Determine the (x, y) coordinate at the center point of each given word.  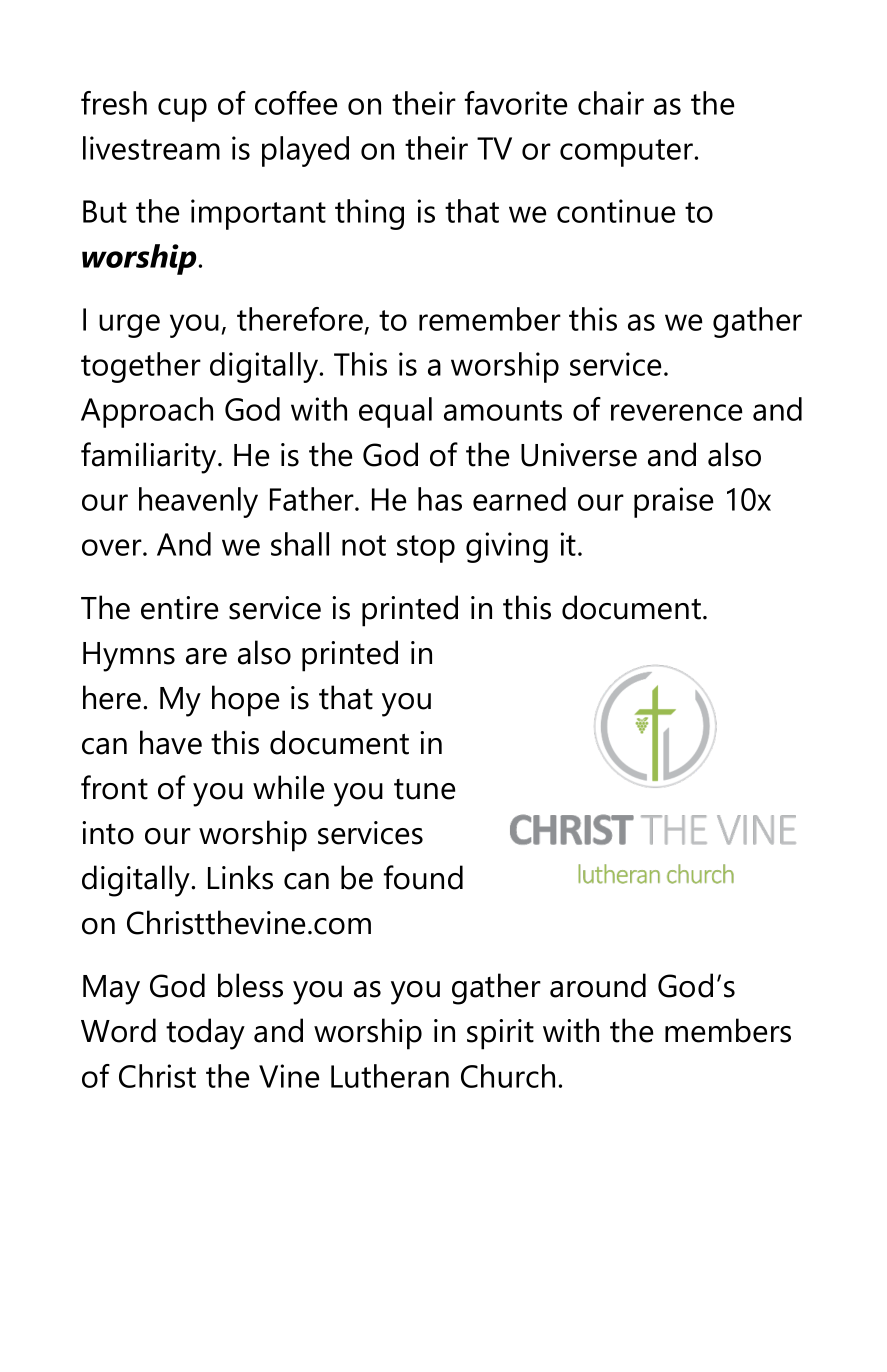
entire (179, 608)
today (205, 1034)
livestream (151, 148)
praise (673, 502)
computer (628, 153)
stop (426, 549)
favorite (516, 103)
